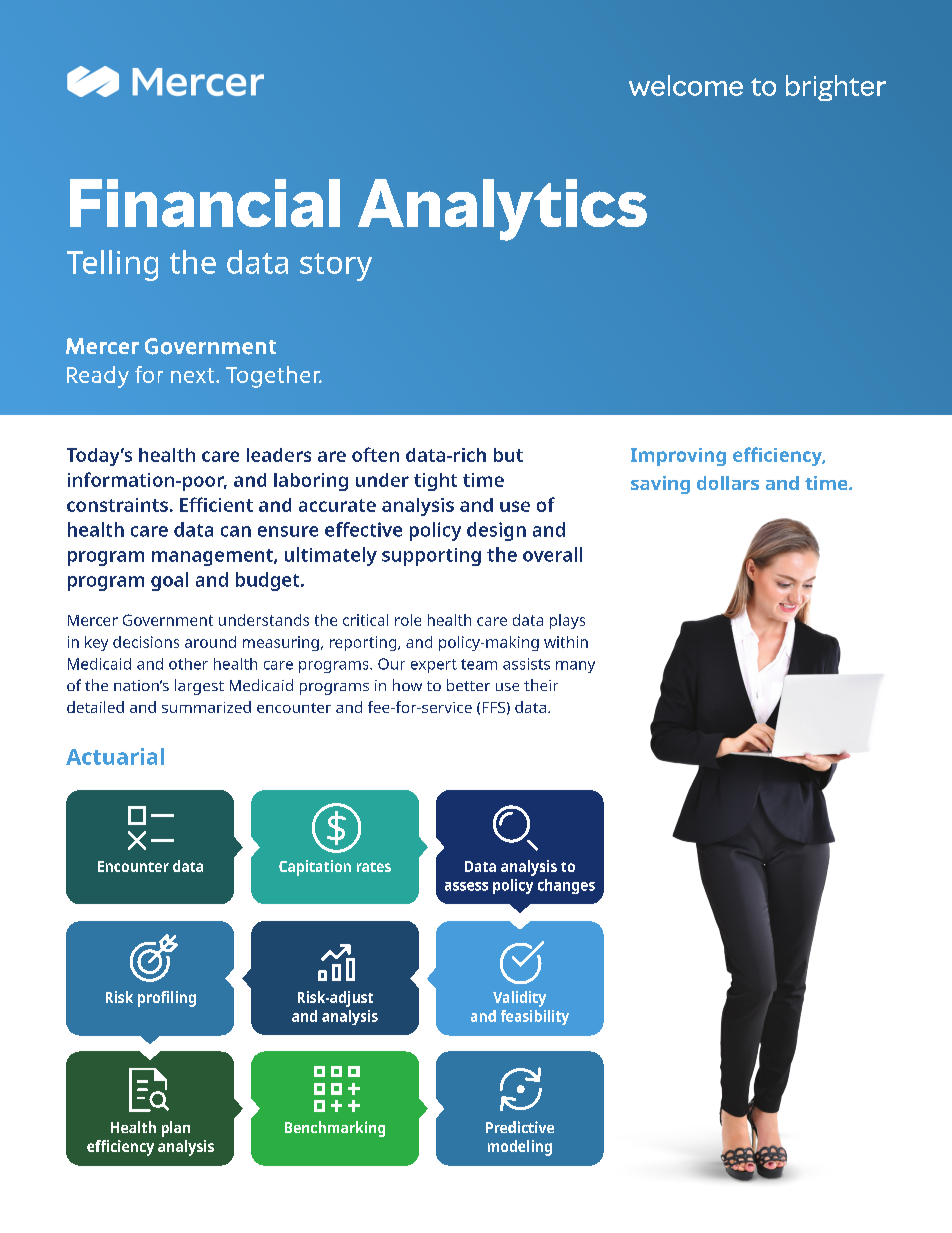  I want to click on story, so click(336, 267).
